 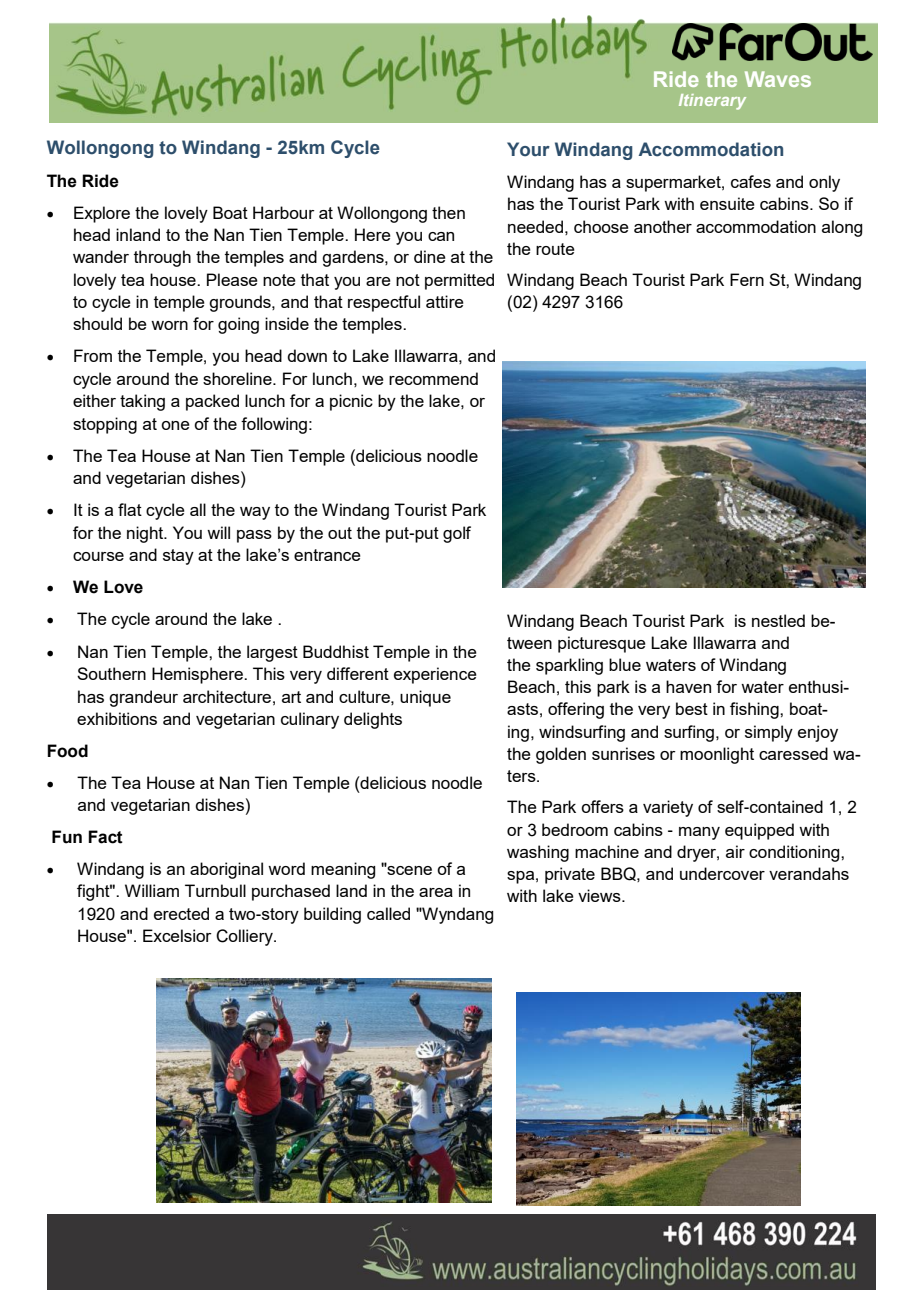 What do you see at coordinates (327, 555) in the screenshot?
I see `entrance` at bounding box center [327, 555].
